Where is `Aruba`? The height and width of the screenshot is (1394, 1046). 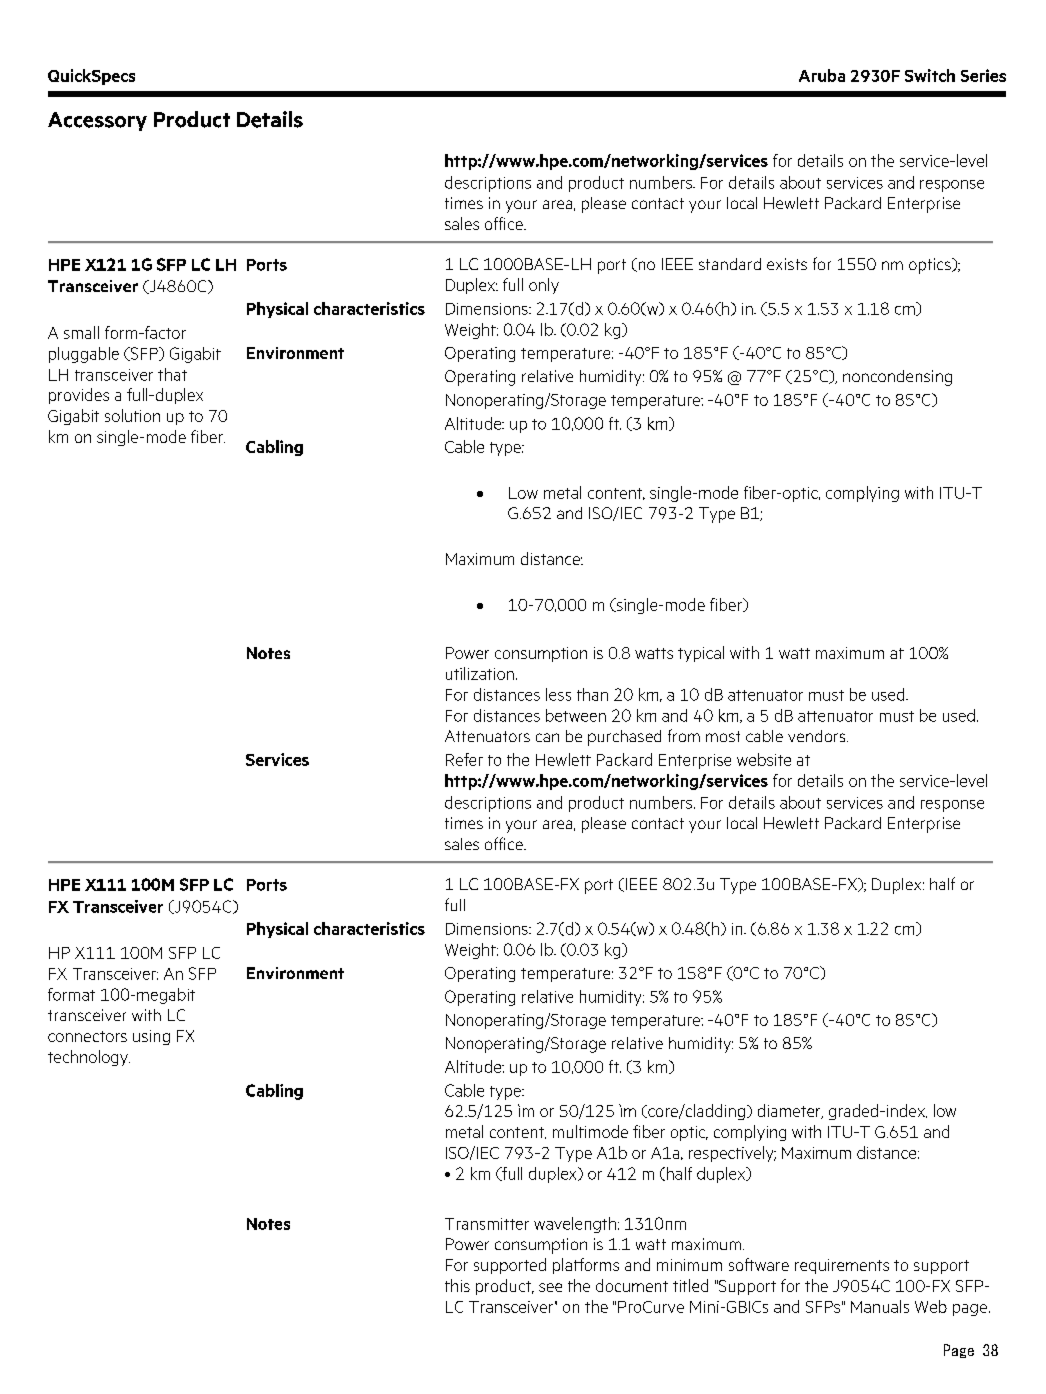 Aruba is located at coordinates (822, 75).
